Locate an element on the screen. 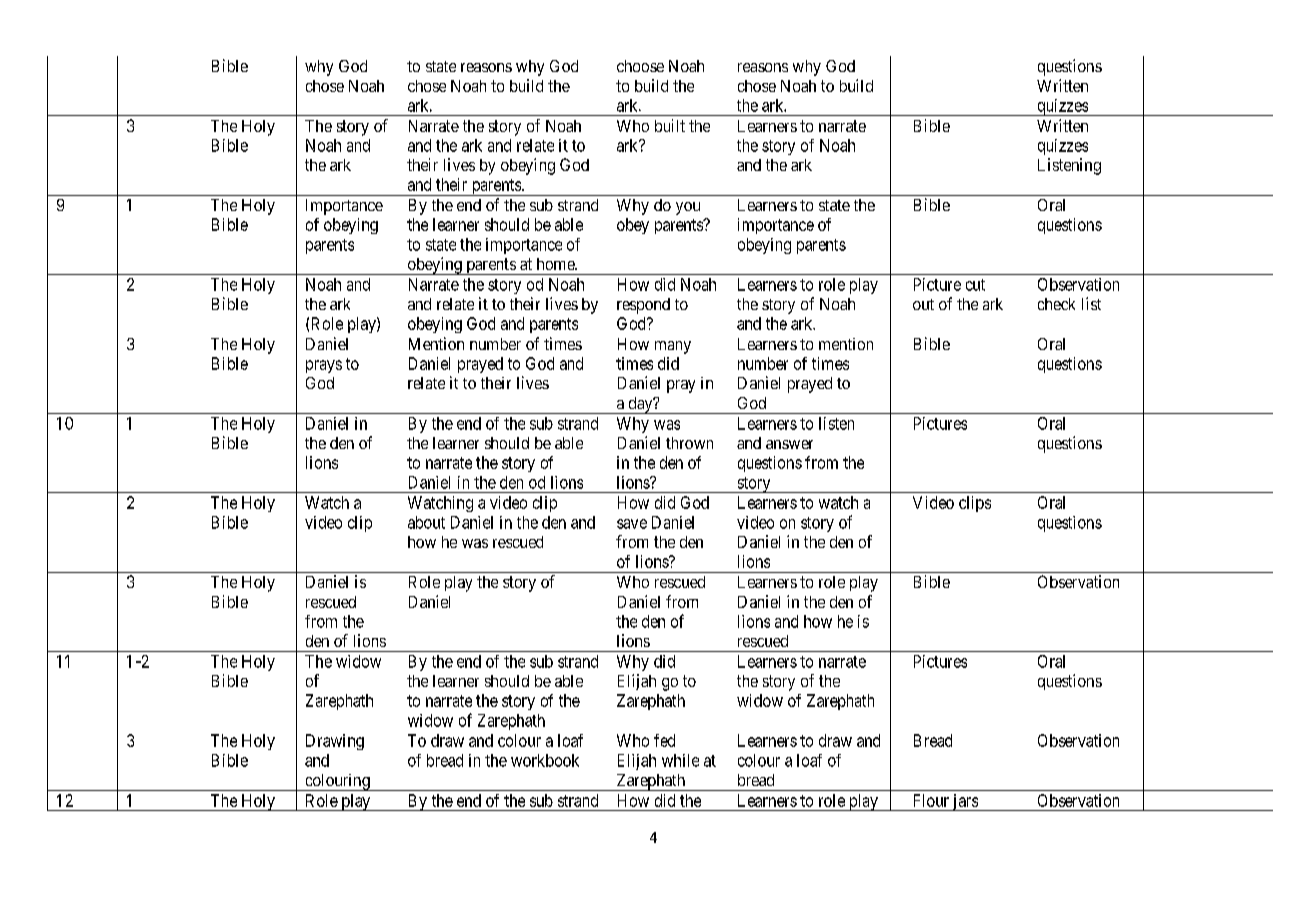 This screenshot has height=924, width=1307. built is located at coordinates (670, 125).
